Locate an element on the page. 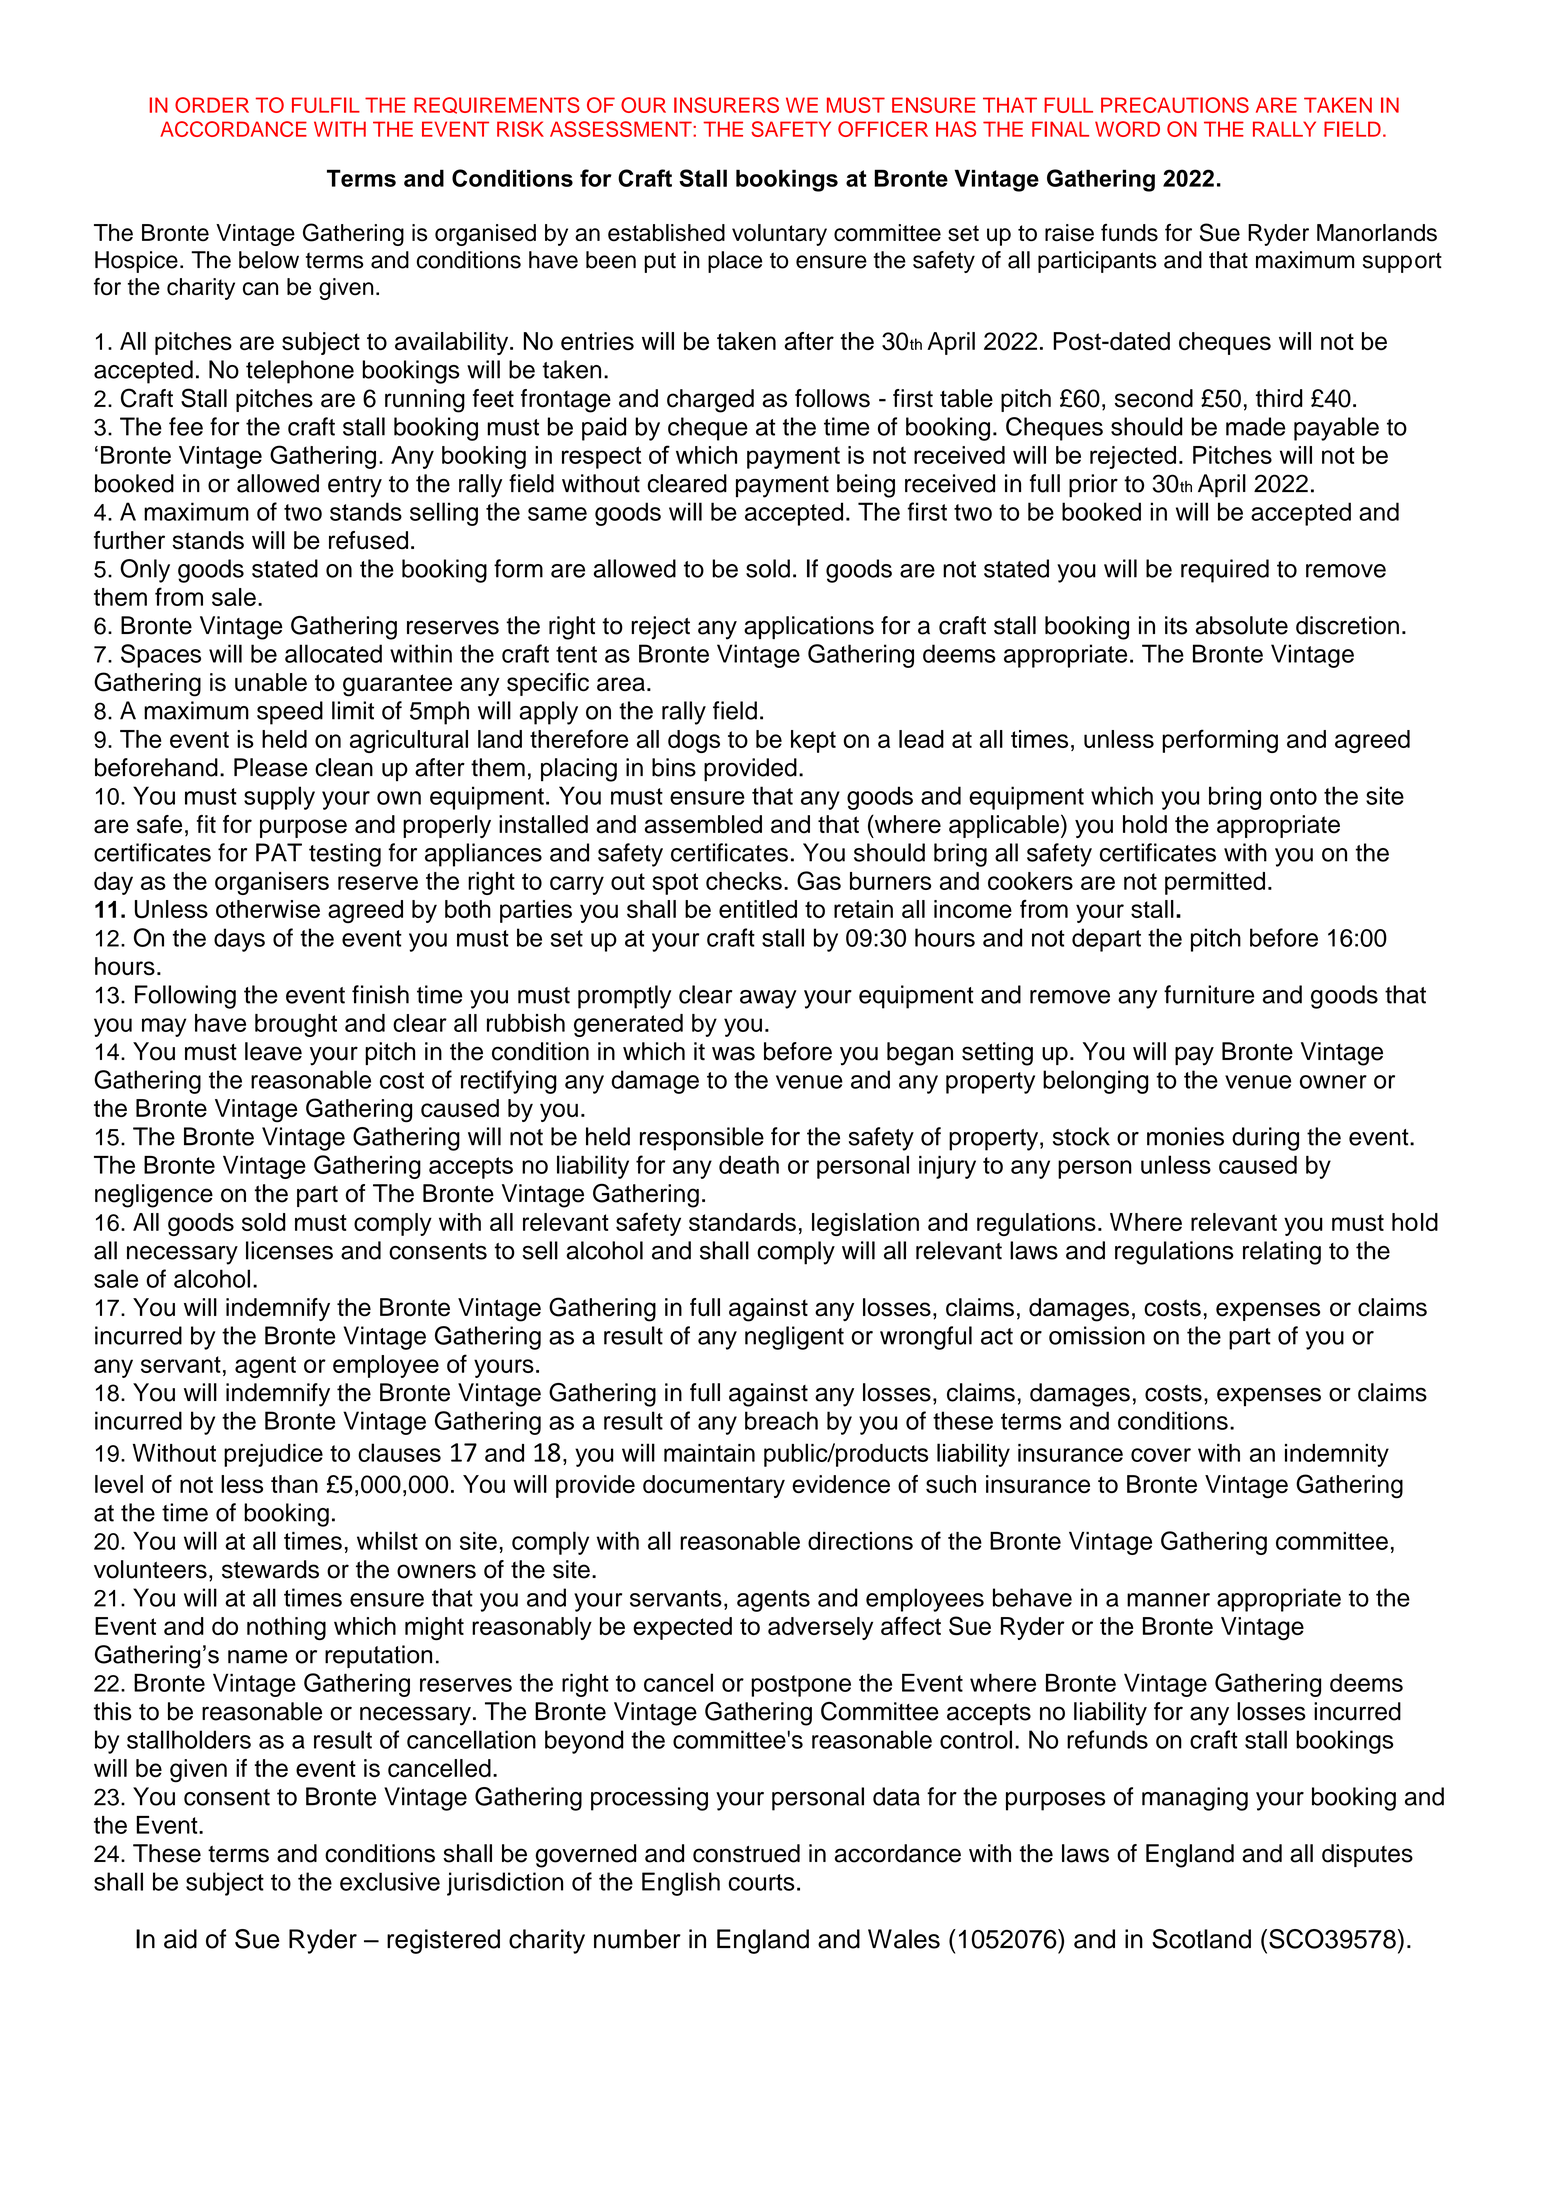  courts is located at coordinates (761, 1882).
